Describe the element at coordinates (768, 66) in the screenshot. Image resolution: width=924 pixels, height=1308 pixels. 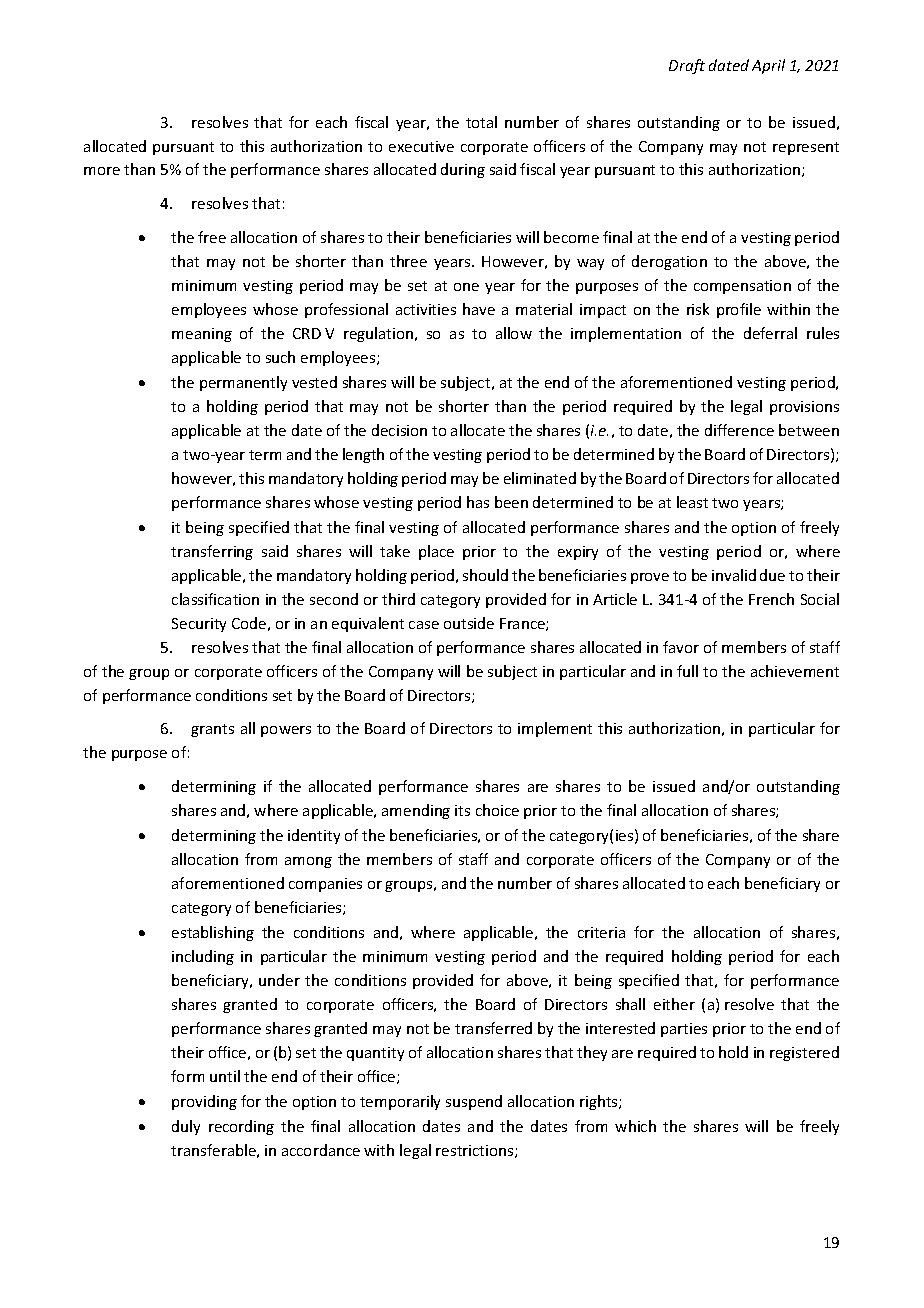
I see `April` at that location.
